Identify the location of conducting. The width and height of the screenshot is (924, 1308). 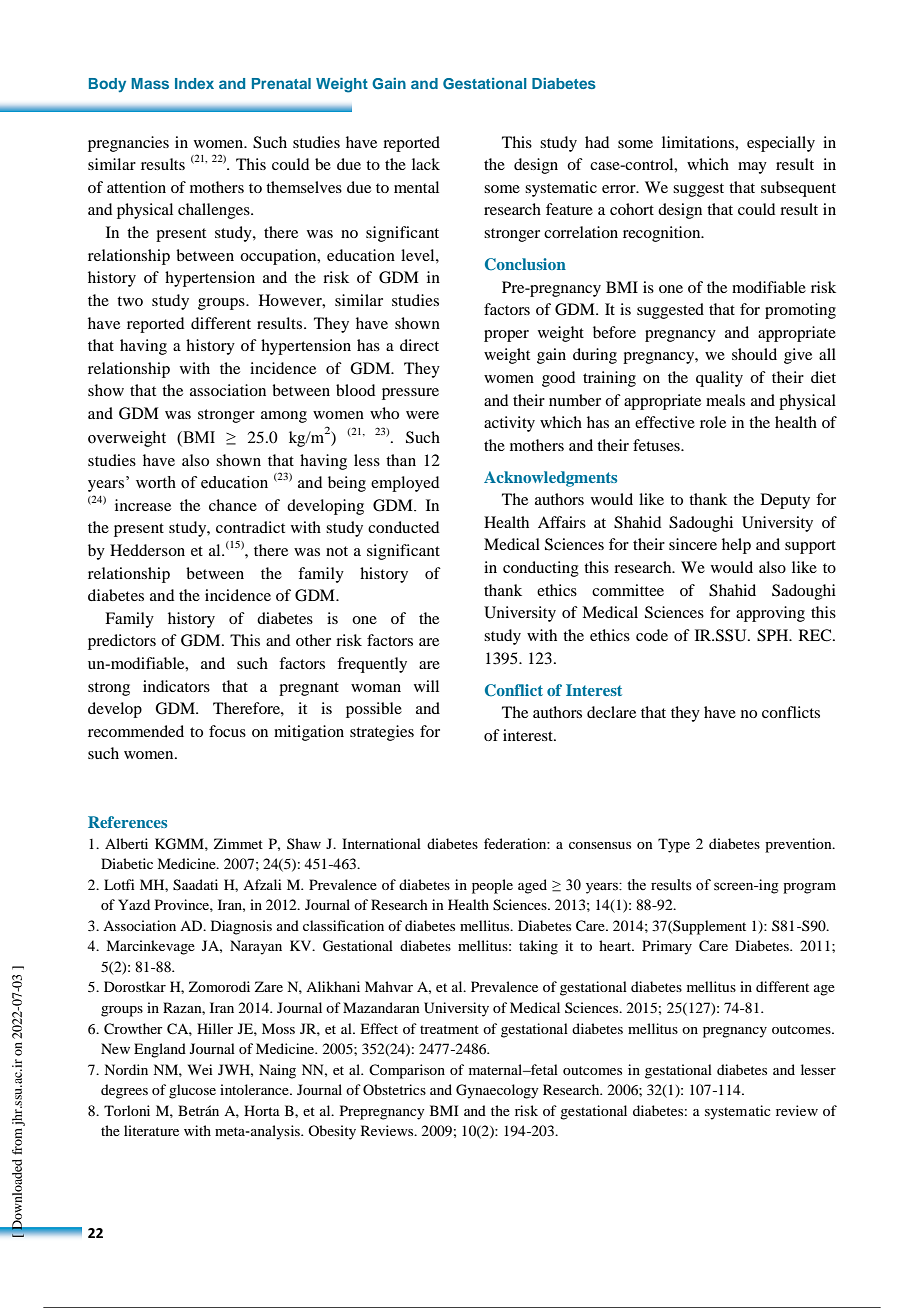
(541, 569).
